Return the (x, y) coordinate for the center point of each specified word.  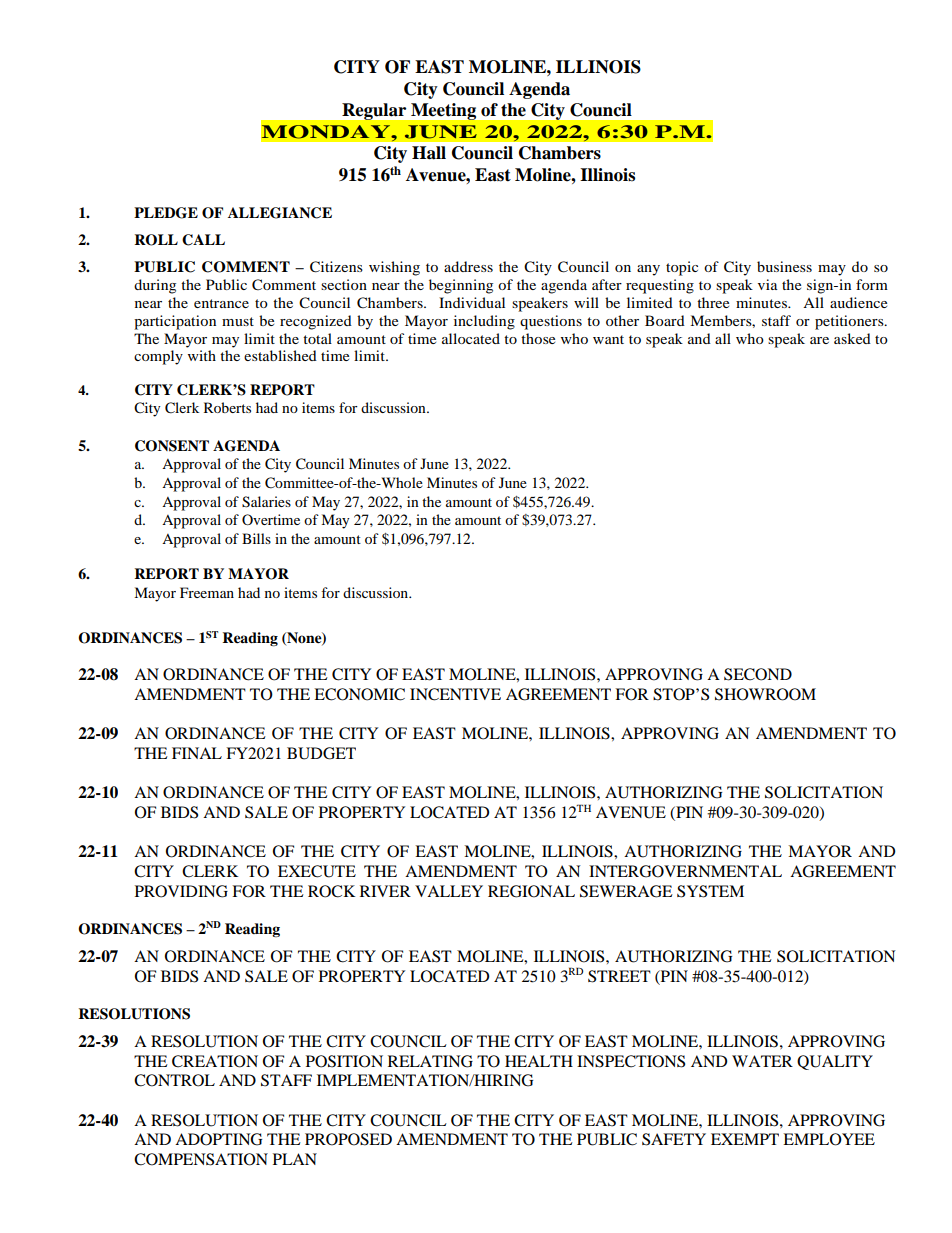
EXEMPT (745, 1139)
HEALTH (539, 1061)
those (538, 338)
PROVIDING (181, 891)
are (819, 340)
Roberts (227, 407)
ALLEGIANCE (280, 213)
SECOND (758, 674)
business (784, 266)
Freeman (207, 592)
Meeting (443, 111)
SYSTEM (710, 891)
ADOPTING (218, 1139)
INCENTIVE (455, 694)
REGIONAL (531, 891)
